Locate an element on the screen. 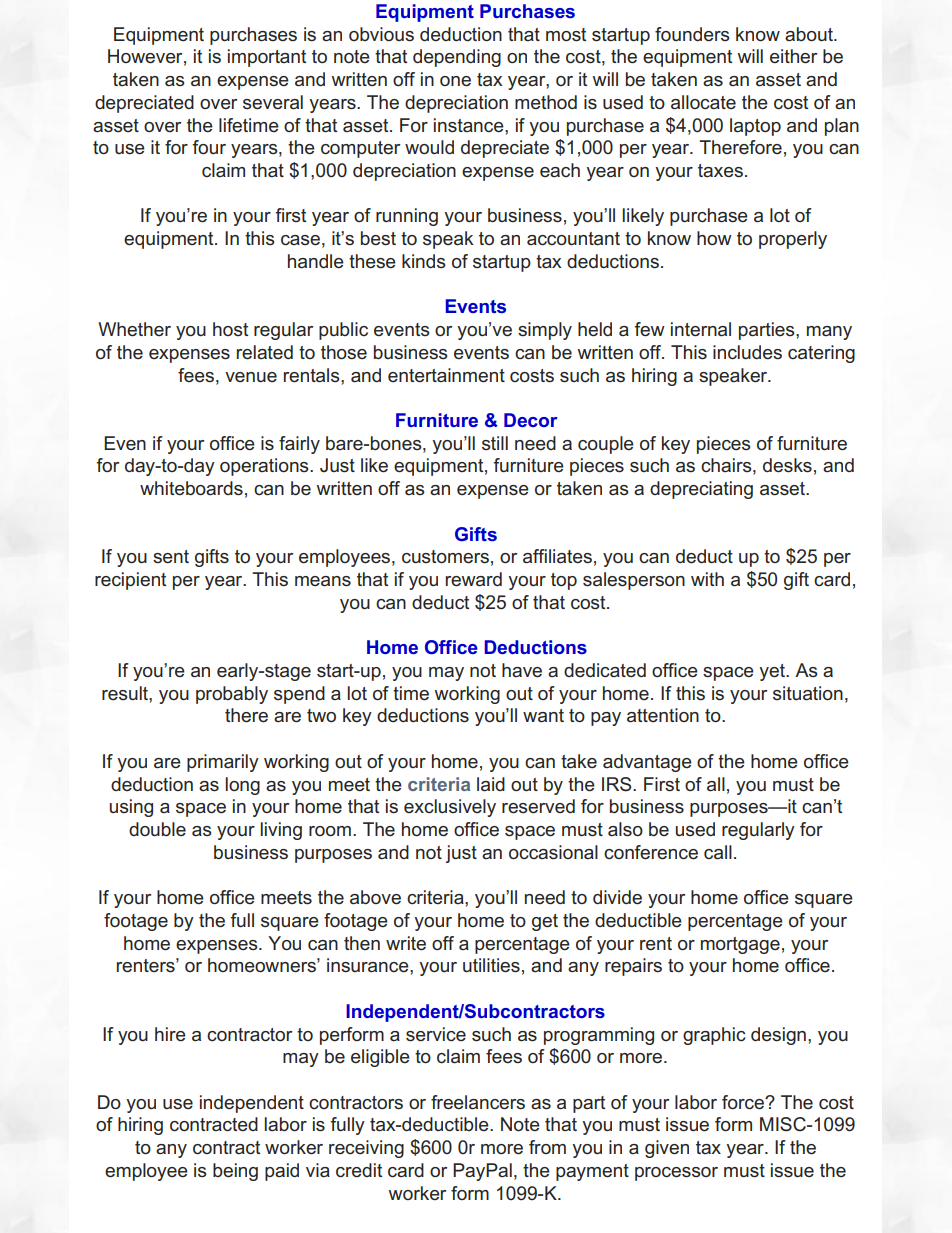 The image size is (952, 1233). force is located at coordinates (744, 1102).
